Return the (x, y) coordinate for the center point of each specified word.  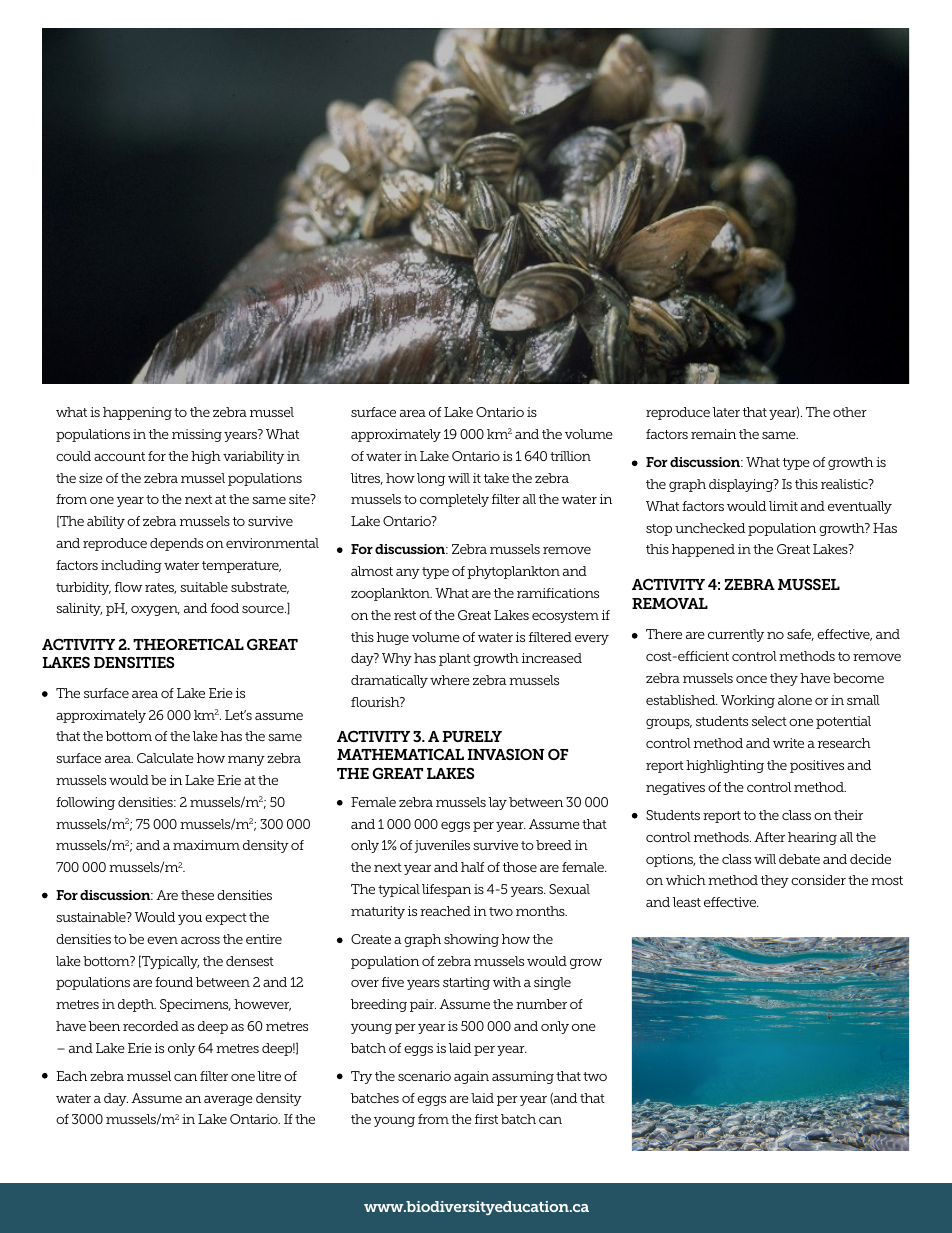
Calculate (165, 758)
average (228, 1101)
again (471, 1077)
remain (713, 434)
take (496, 478)
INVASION (506, 754)
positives (817, 766)
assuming (523, 1077)
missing (197, 435)
